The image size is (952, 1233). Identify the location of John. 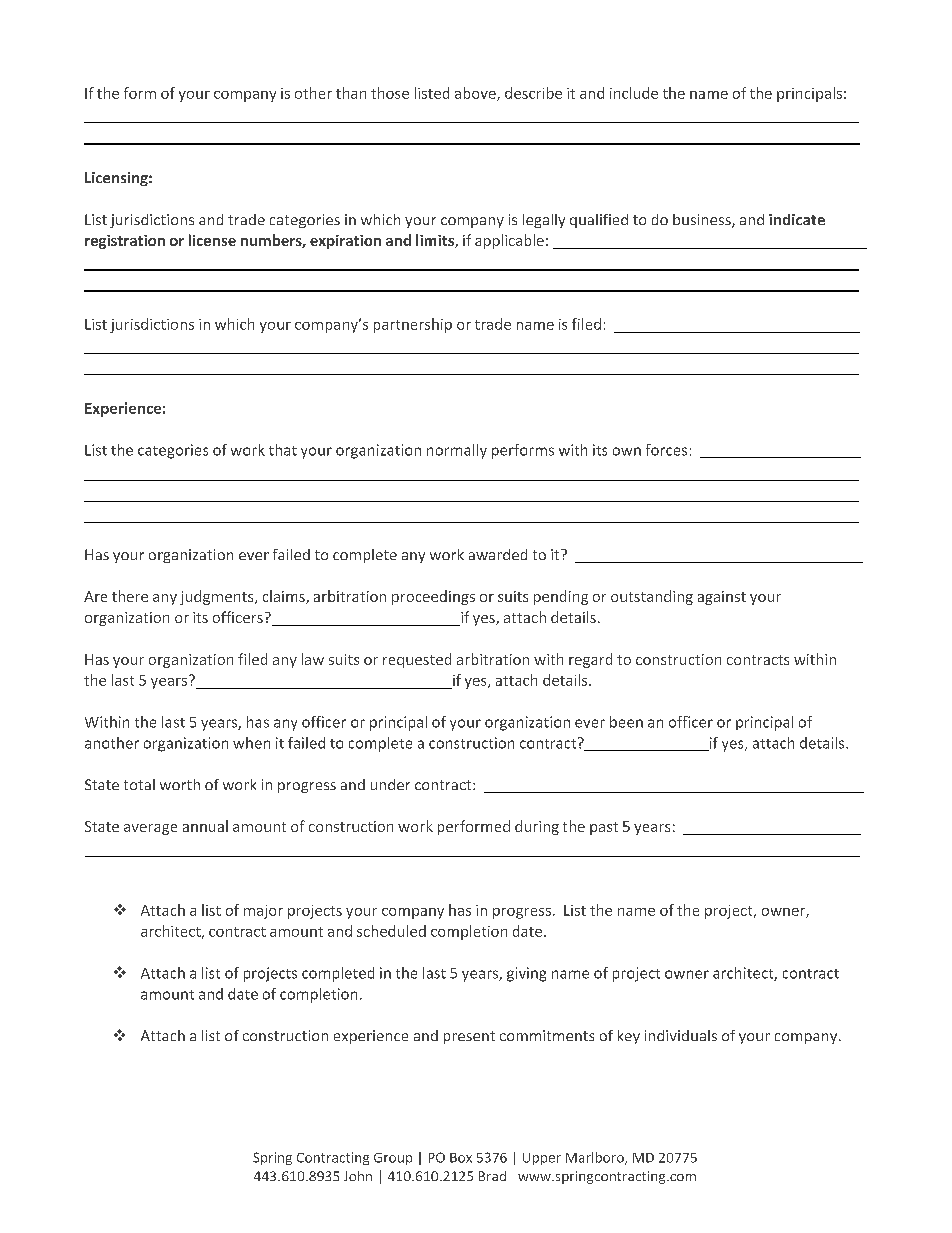
(358, 1176).
